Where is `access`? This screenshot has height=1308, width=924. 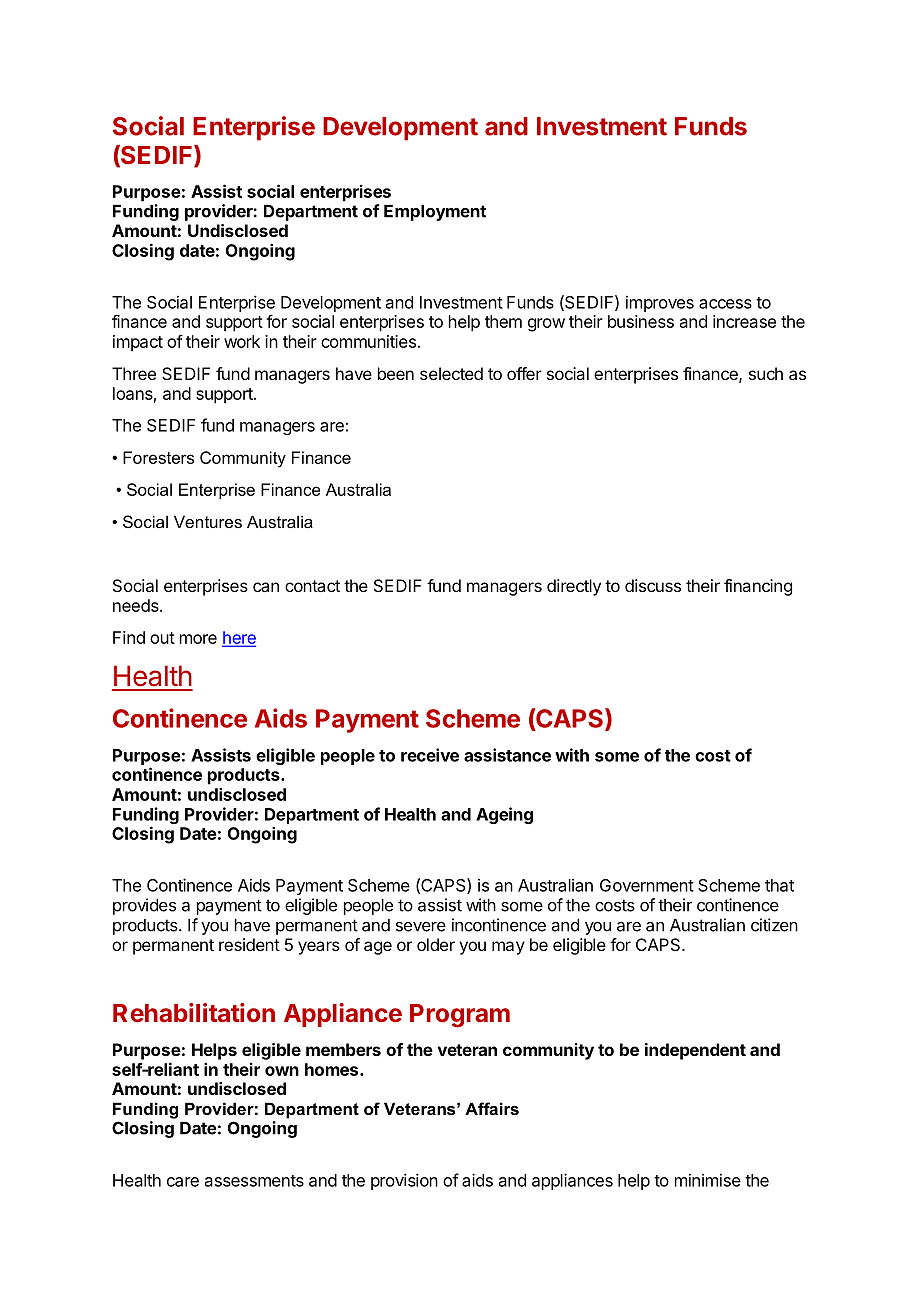 access is located at coordinates (725, 304).
